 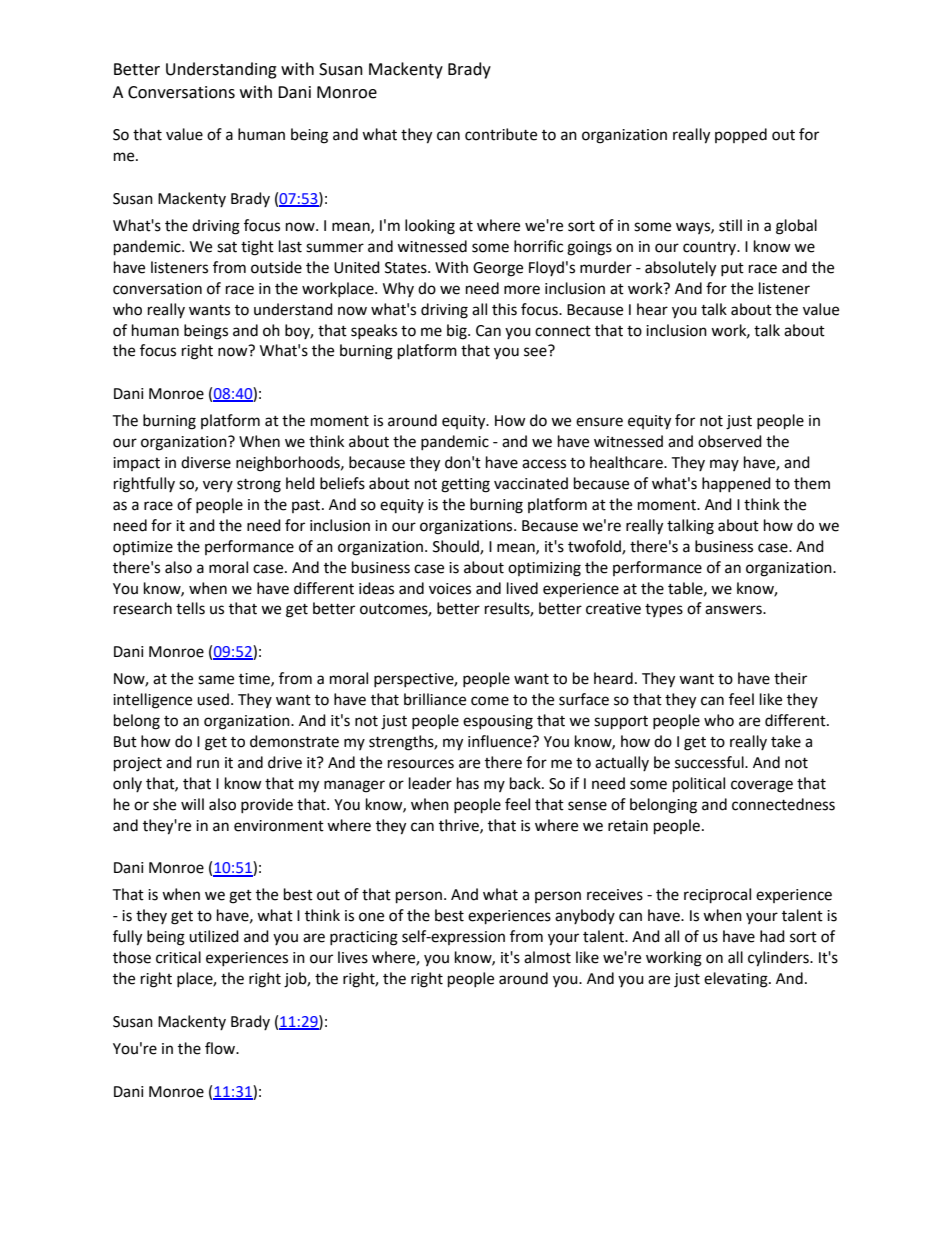 I want to click on tells, so click(x=190, y=608).
